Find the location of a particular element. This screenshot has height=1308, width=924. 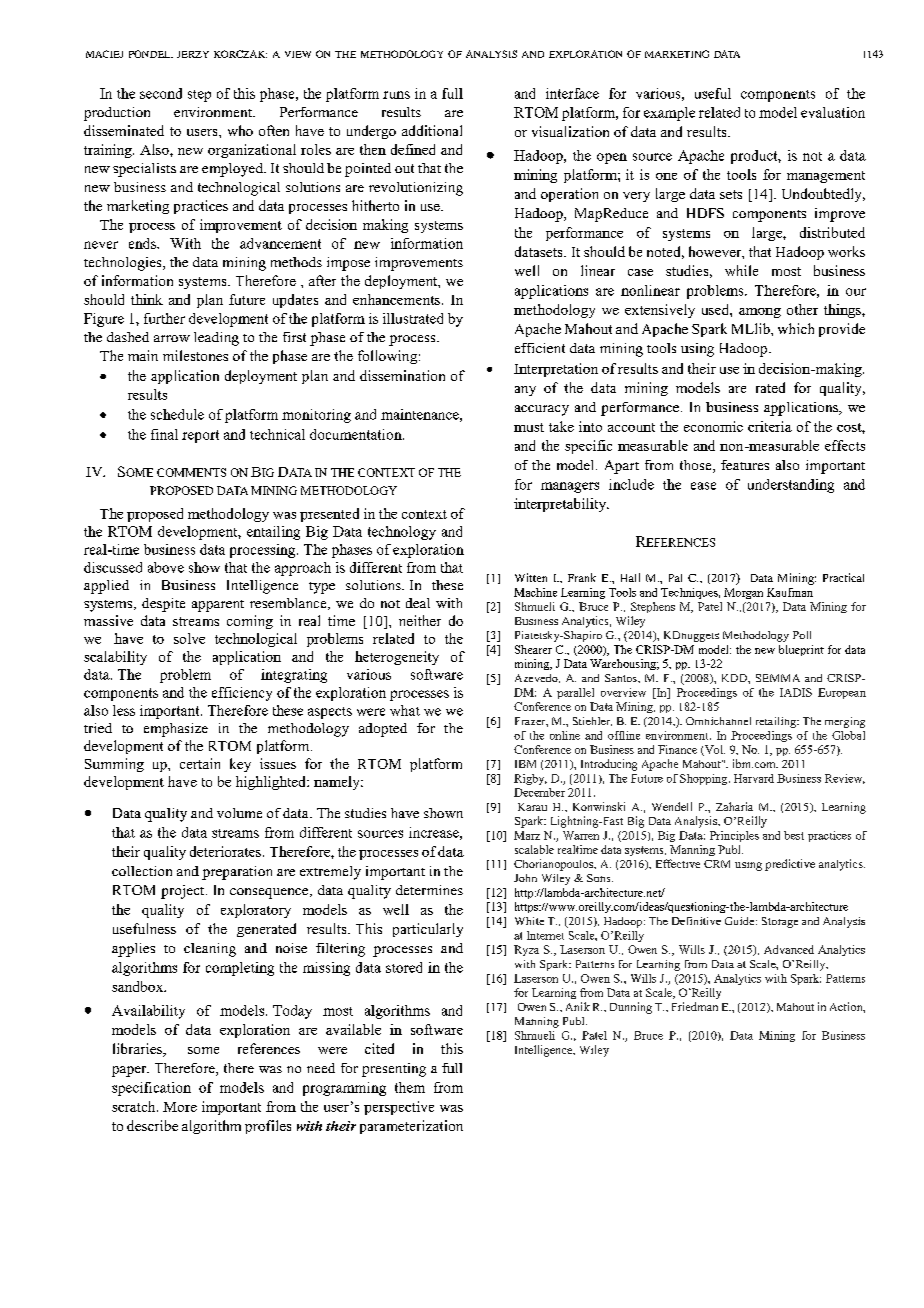

second is located at coordinates (161, 93).
